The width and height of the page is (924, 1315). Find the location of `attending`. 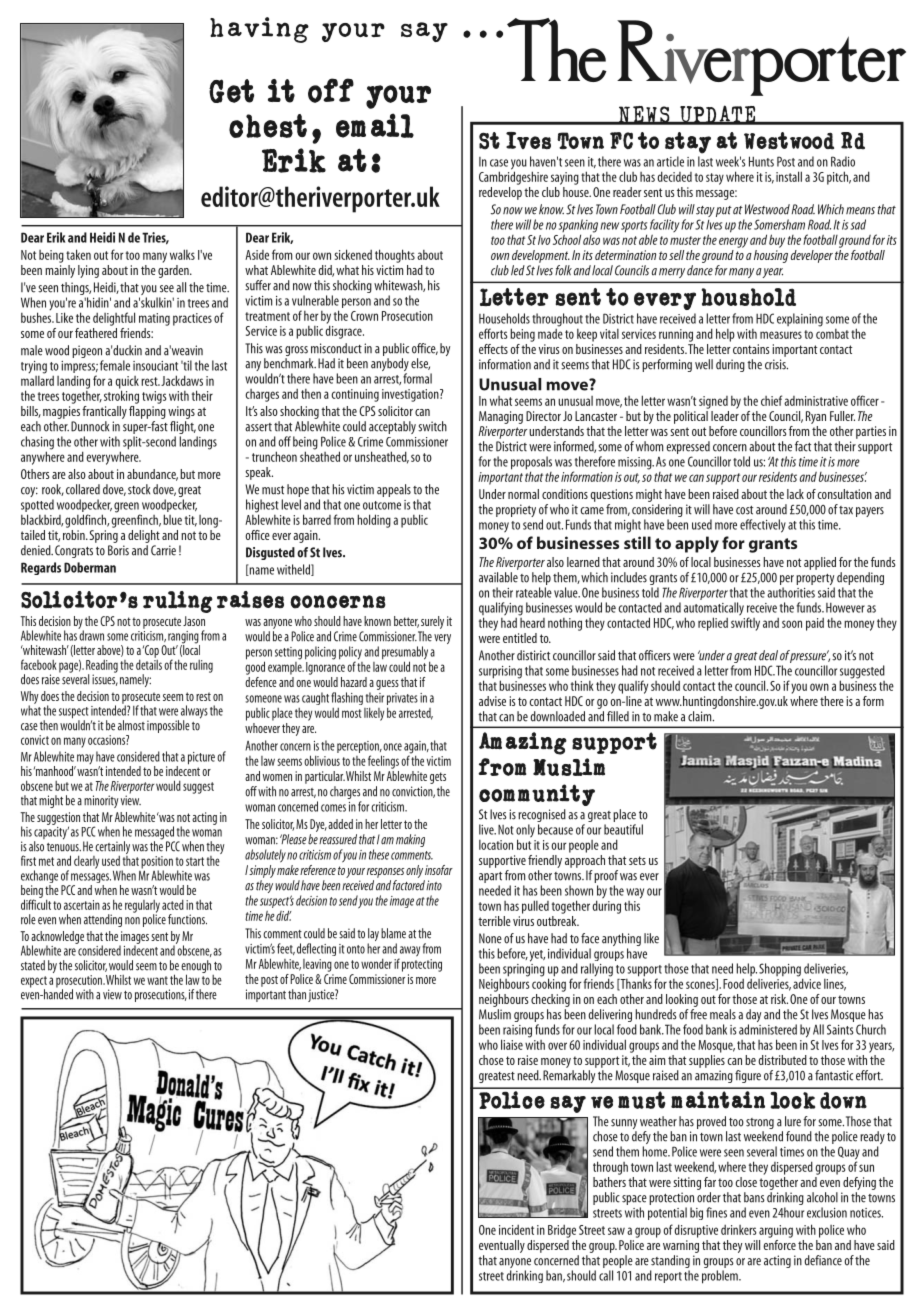

attending is located at coordinates (103, 920).
